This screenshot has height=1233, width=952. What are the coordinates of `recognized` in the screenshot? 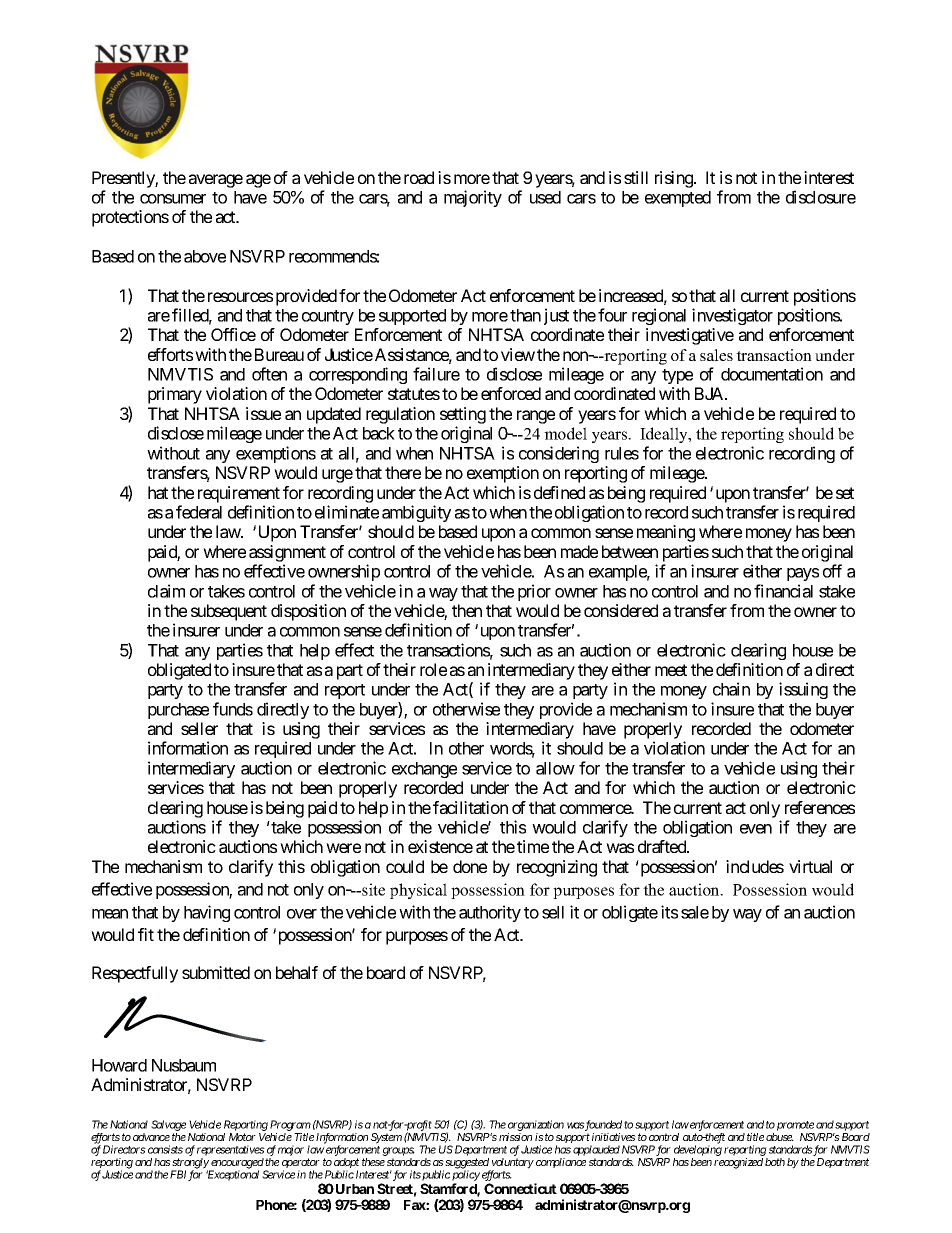 It's located at (738, 1163).
